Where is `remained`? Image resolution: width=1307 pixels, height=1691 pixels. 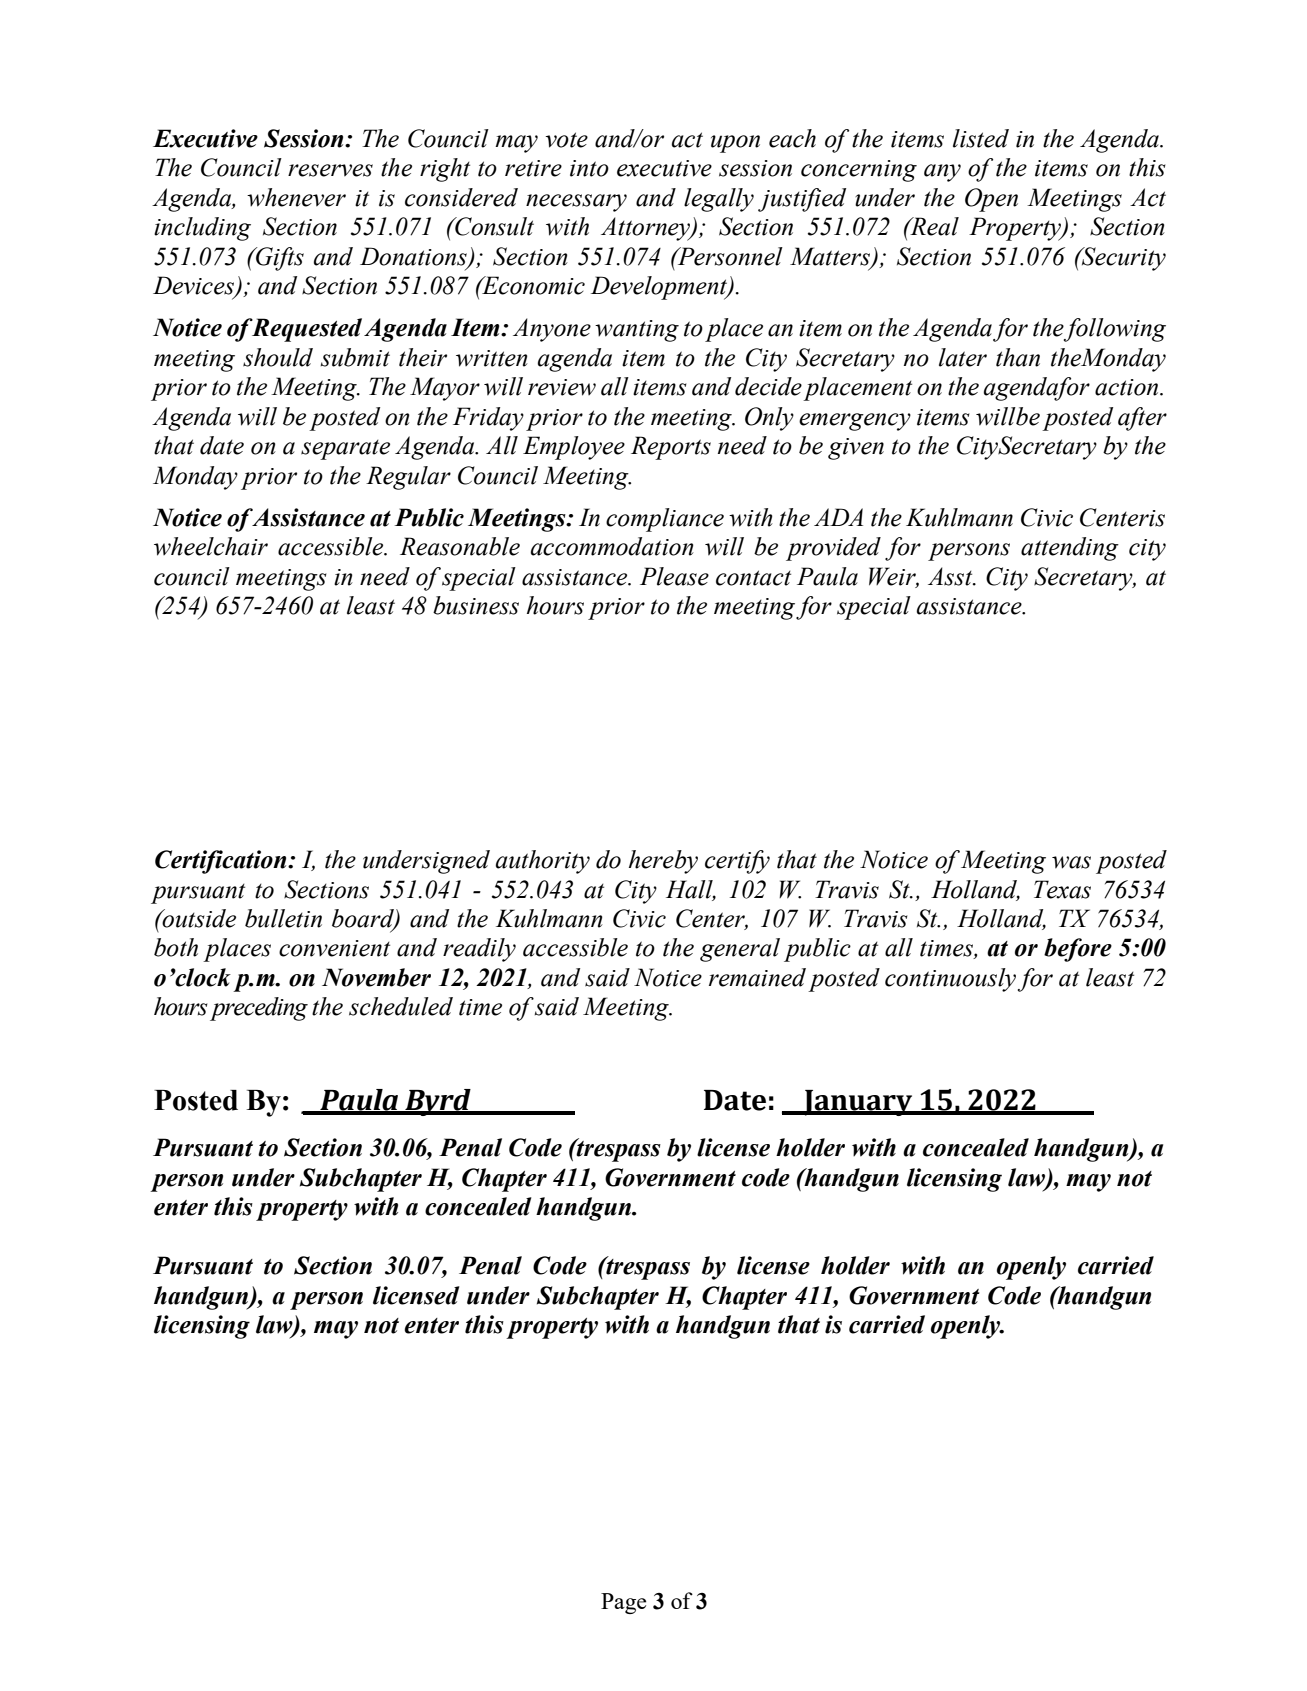 remained is located at coordinates (757, 977).
